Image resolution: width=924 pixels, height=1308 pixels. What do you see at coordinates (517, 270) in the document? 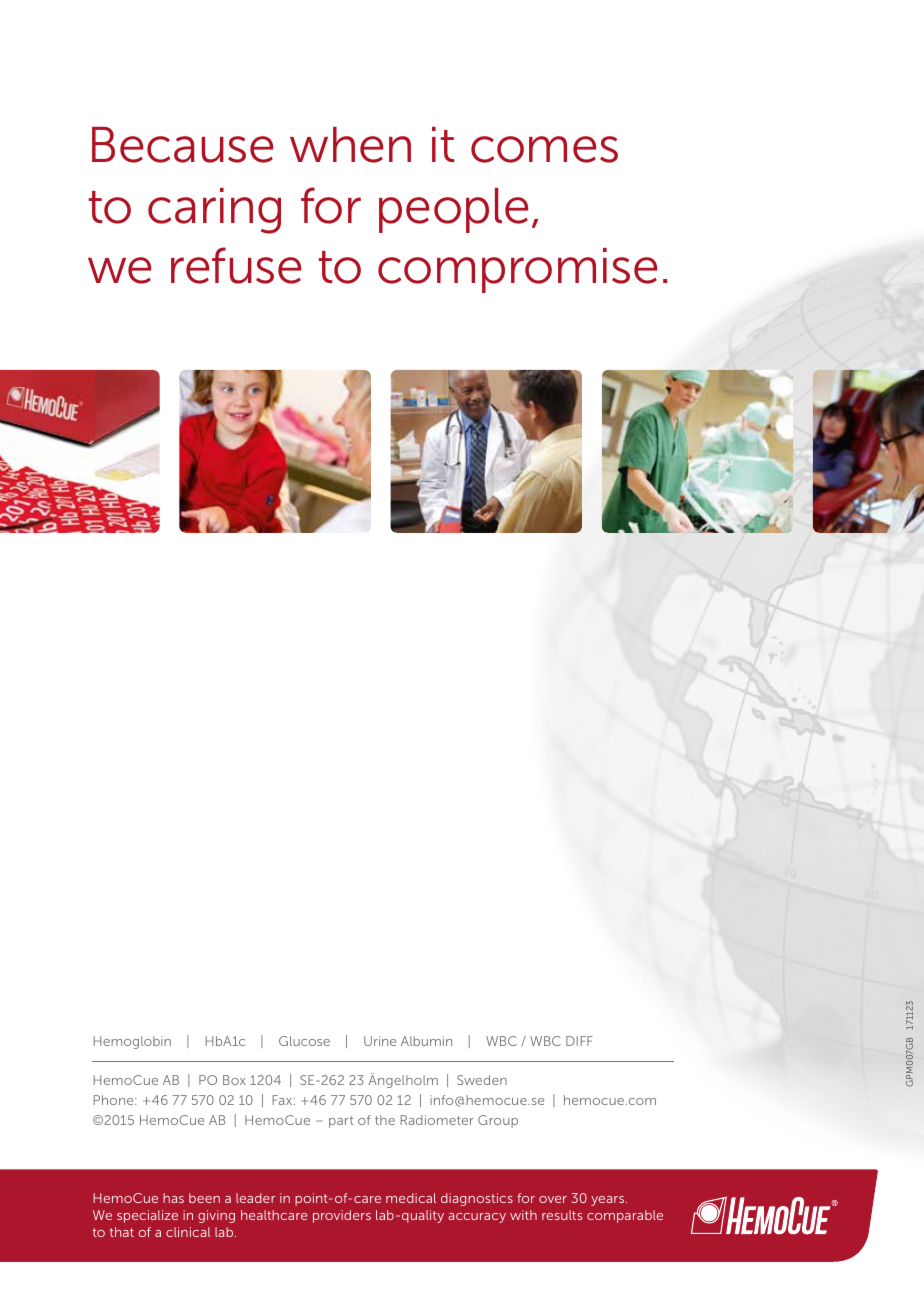
I see `compromise` at bounding box center [517, 270].
